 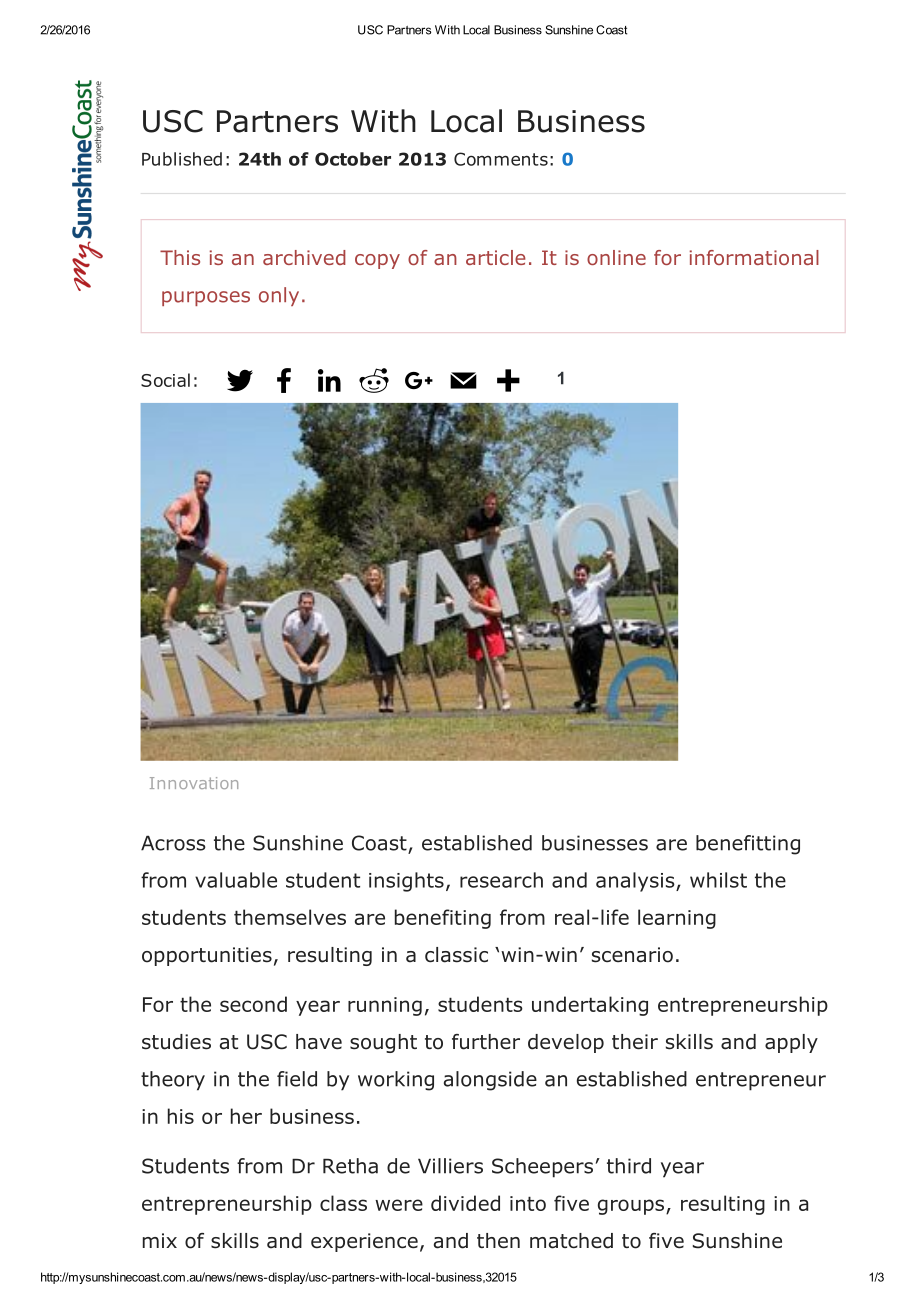 I want to click on mix, so click(x=160, y=1240).
